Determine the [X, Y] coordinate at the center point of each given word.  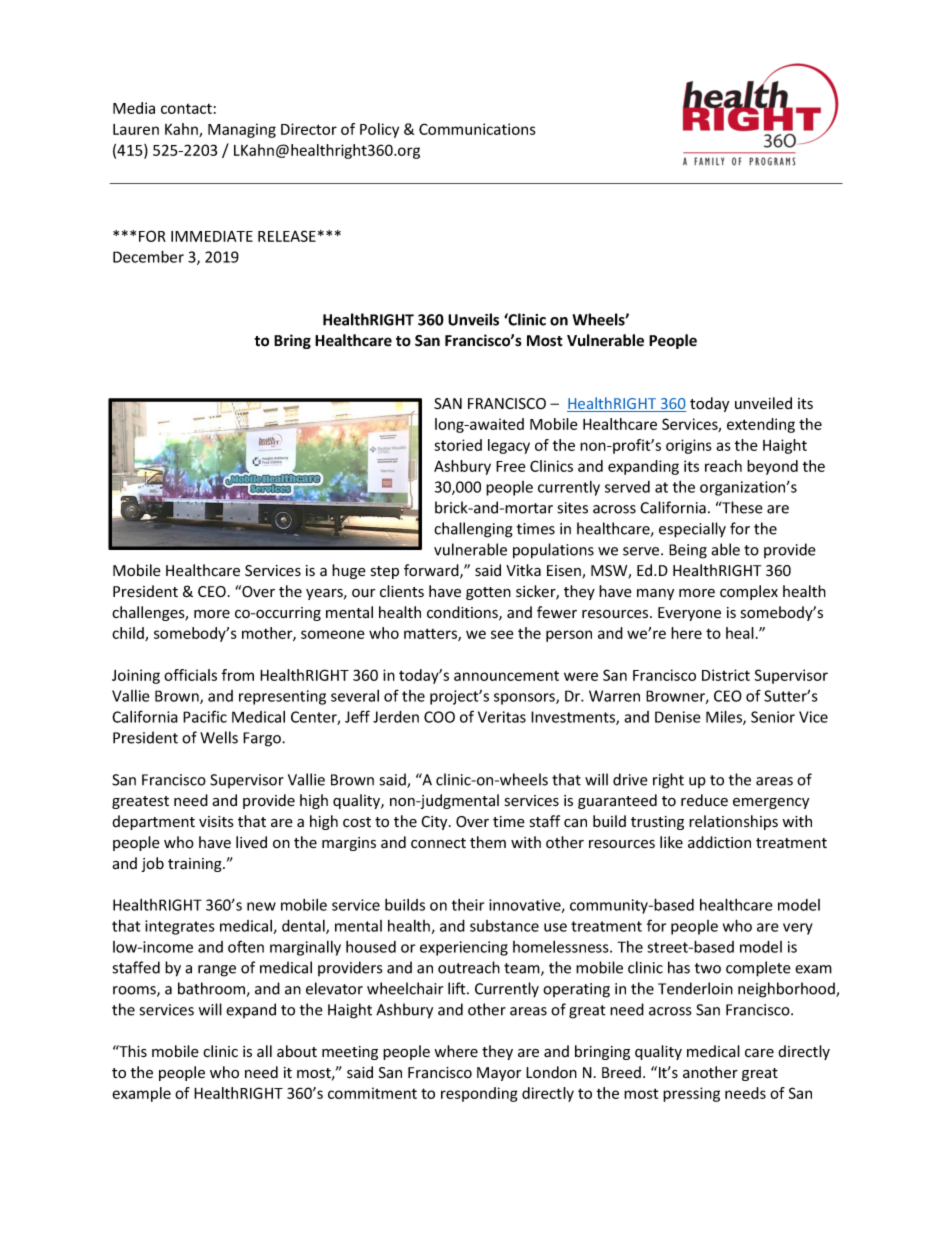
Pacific [205, 716]
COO [439, 717]
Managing [242, 130]
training [196, 865]
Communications [477, 129]
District [726, 675]
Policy [379, 130]
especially [692, 530]
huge [349, 571]
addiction [719, 842]
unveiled [763, 403]
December [148, 256]
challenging [473, 530]
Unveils [473, 319]
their [468, 905]
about [297, 1051]
